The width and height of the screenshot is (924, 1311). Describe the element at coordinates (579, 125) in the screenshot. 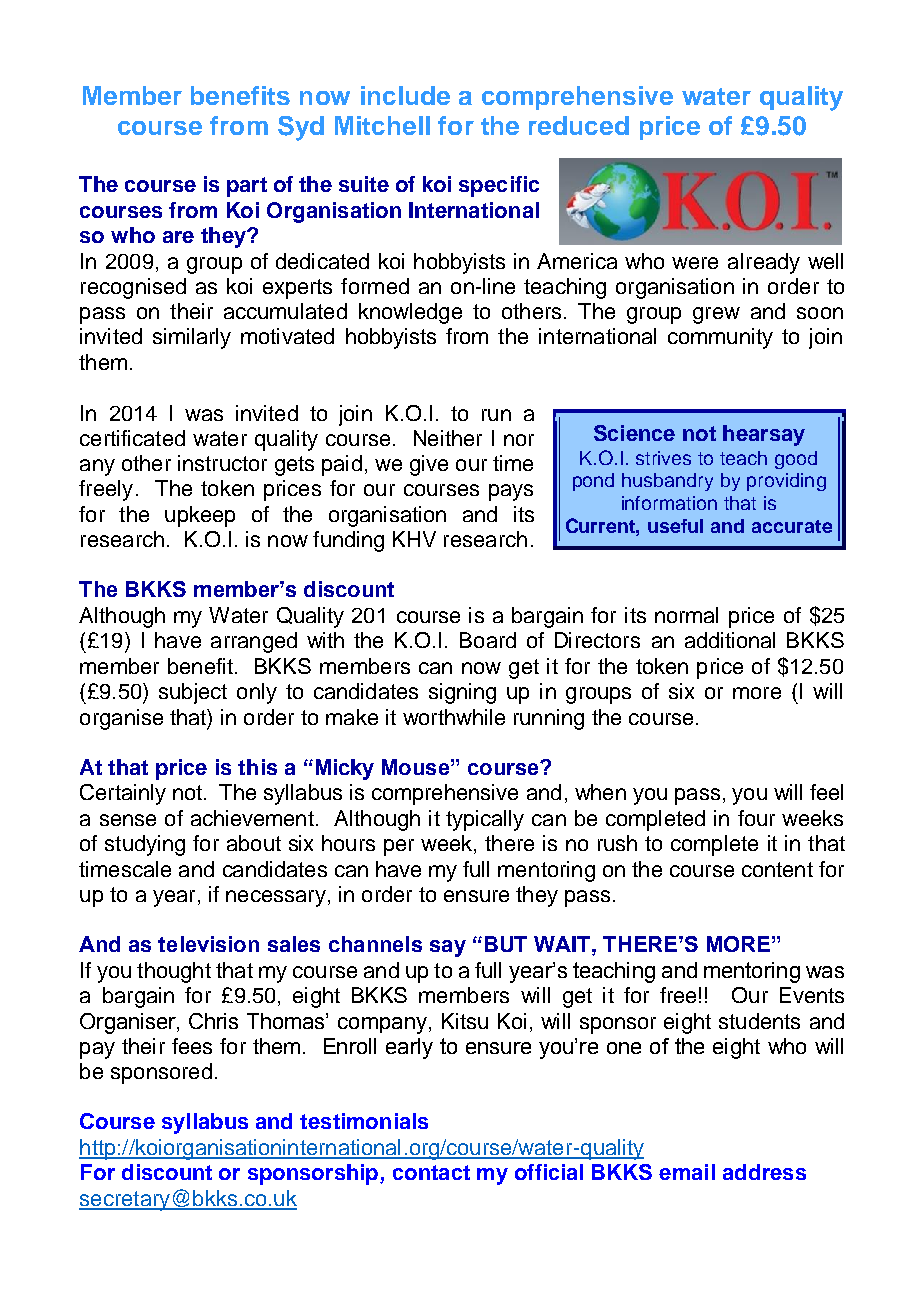

I see `reduced` at that location.
